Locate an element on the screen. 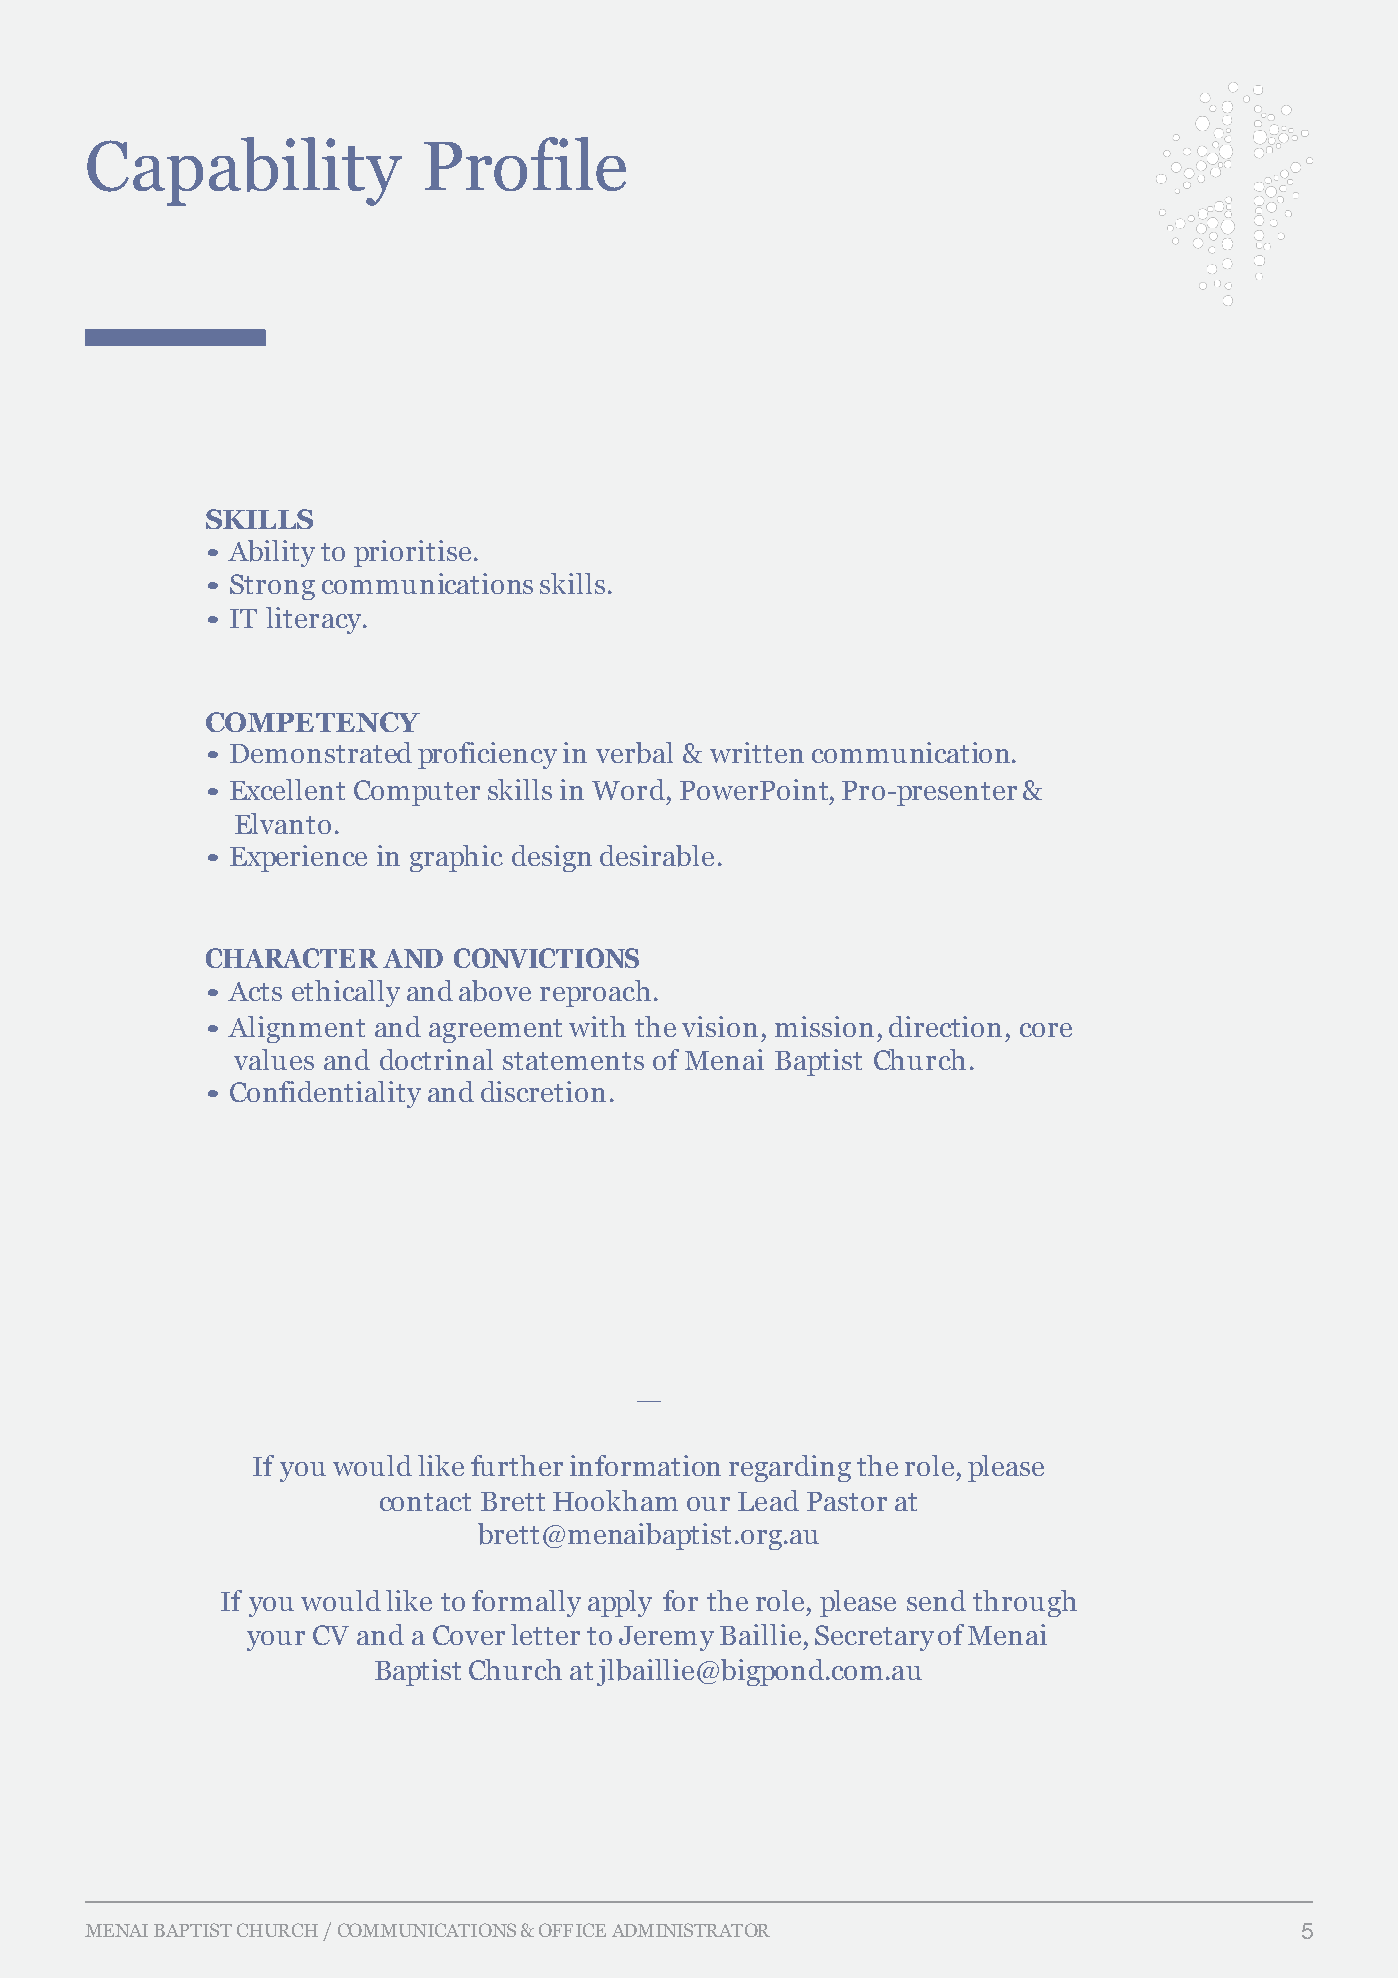 This screenshot has width=1398, height=1978. ethically is located at coordinates (346, 993).
